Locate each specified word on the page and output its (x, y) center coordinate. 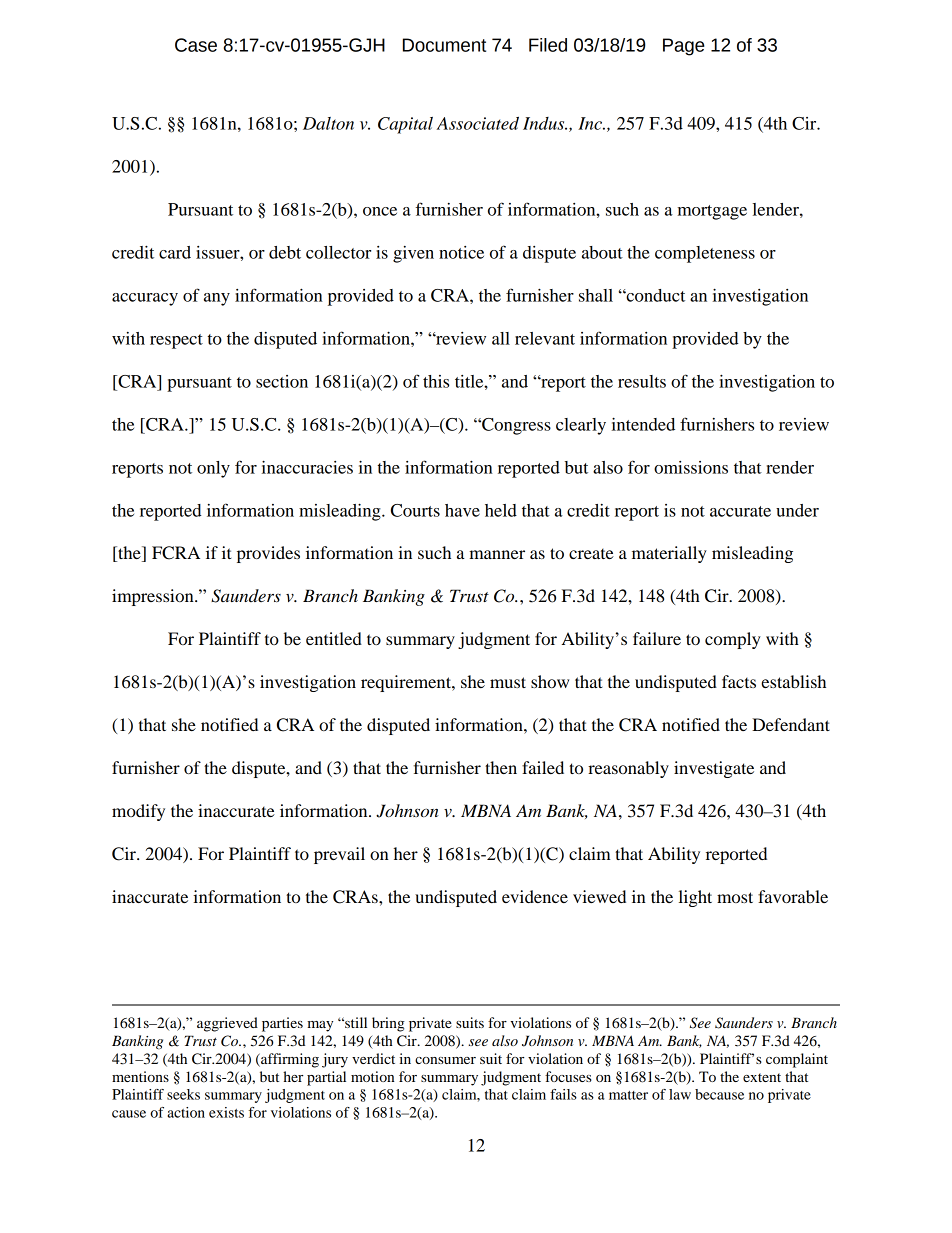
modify (138, 812)
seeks (183, 1094)
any (217, 299)
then (501, 767)
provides (268, 554)
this (436, 381)
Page (684, 47)
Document (444, 45)
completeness (705, 254)
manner (497, 554)
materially (669, 554)
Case (196, 45)
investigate (714, 769)
